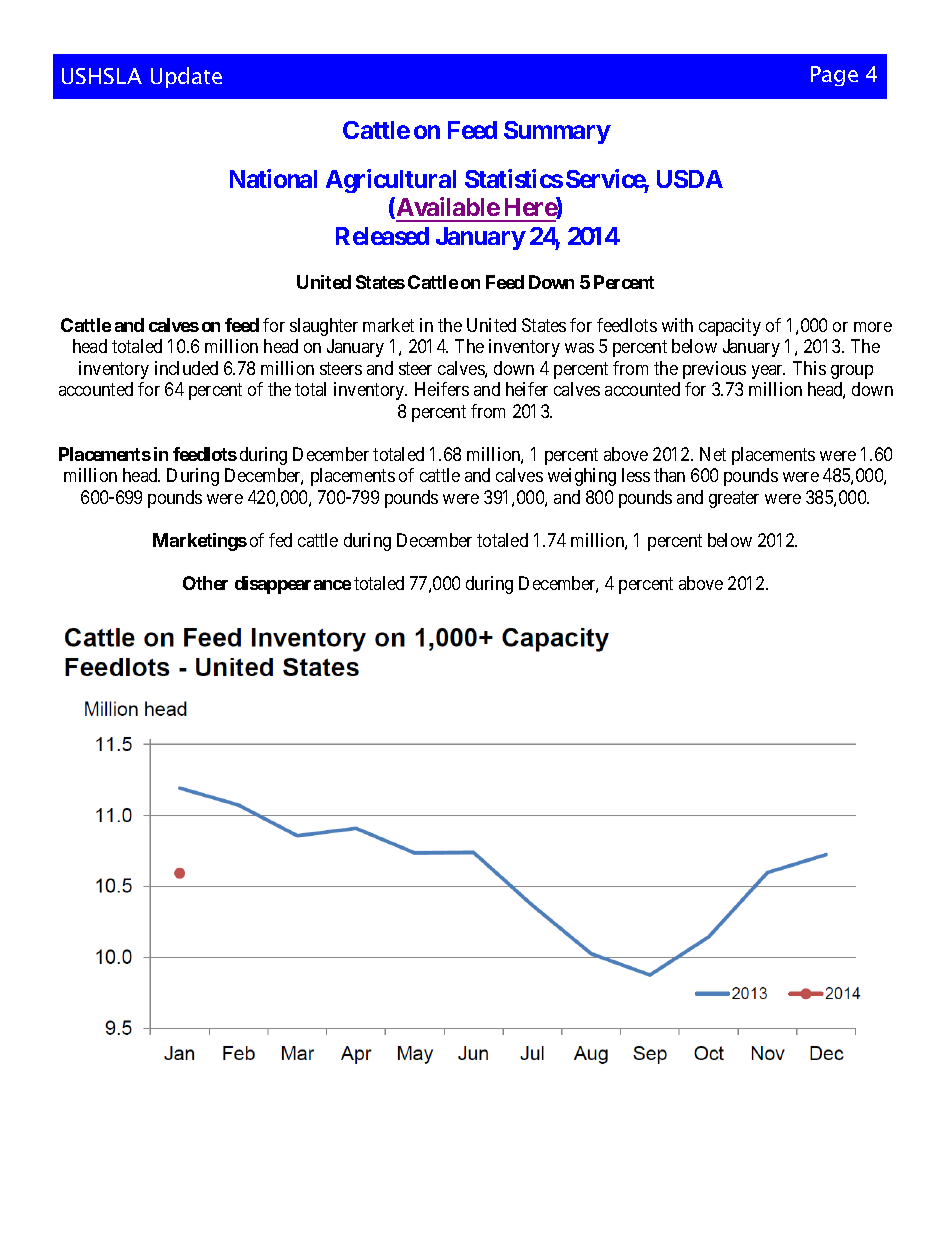 Image resolution: width=952 pixels, height=1233 pixels. What do you see at coordinates (582, 477) in the screenshot?
I see `weighing` at bounding box center [582, 477].
